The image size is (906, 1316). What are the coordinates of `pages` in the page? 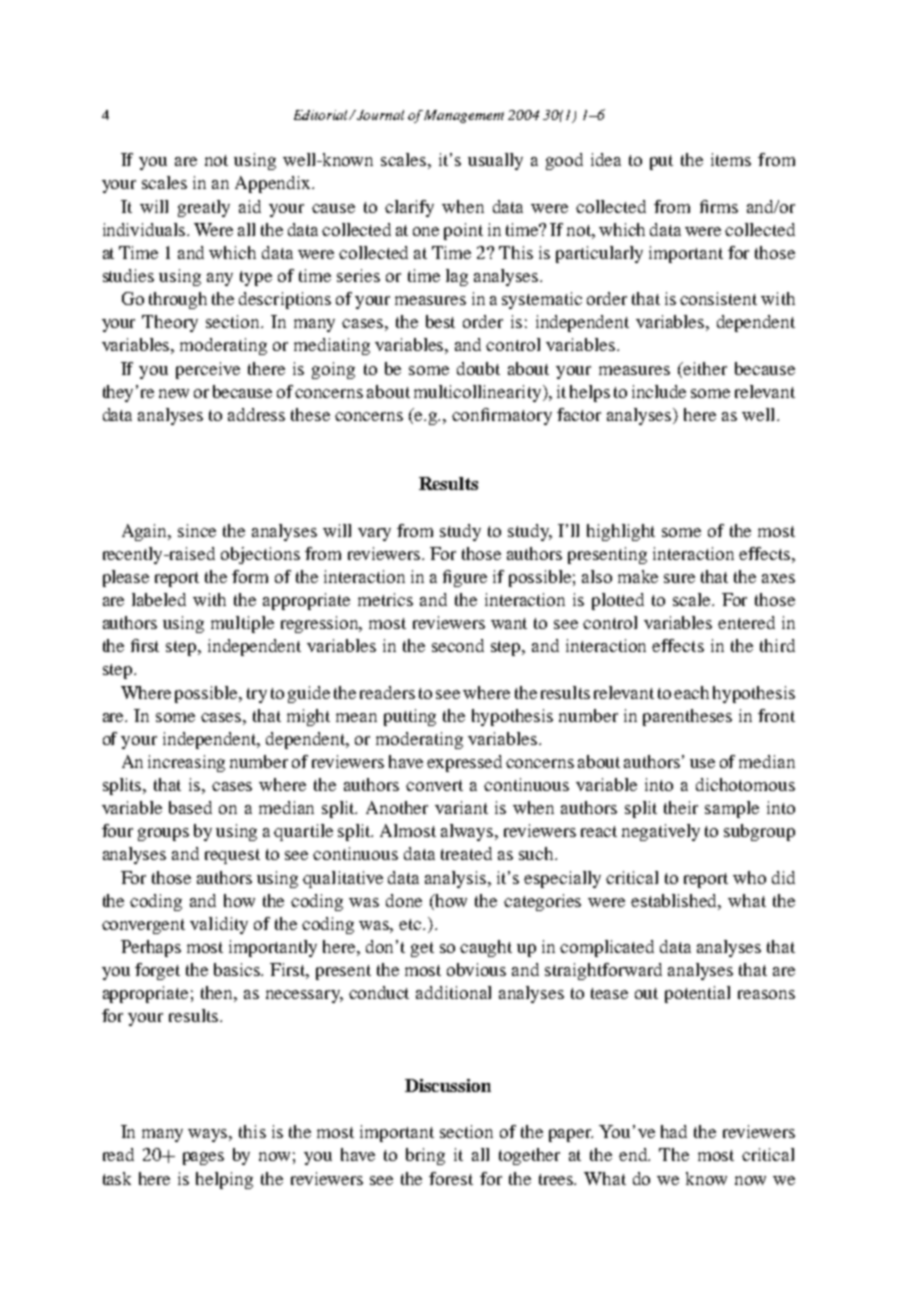 It's located at (203, 1158).
